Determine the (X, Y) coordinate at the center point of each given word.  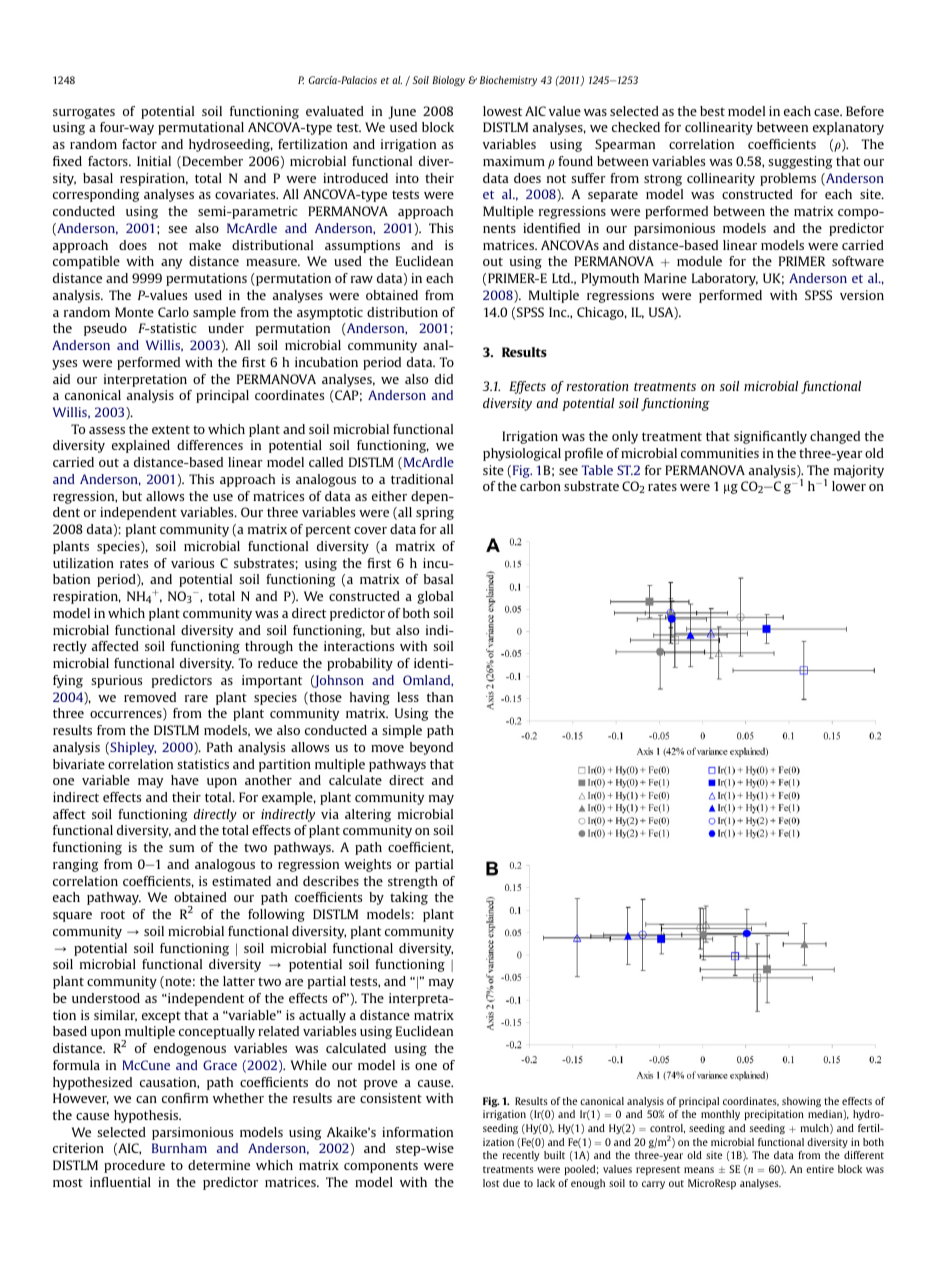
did (444, 379)
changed (835, 437)
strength (413, 882)
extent (171, 429)
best (712, 111)
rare (196, 698)
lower (849, 486)
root (113, 914)
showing (801, 1102)
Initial (154, 161)
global (435, 597)
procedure (134, 1166)
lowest (502, 111)
